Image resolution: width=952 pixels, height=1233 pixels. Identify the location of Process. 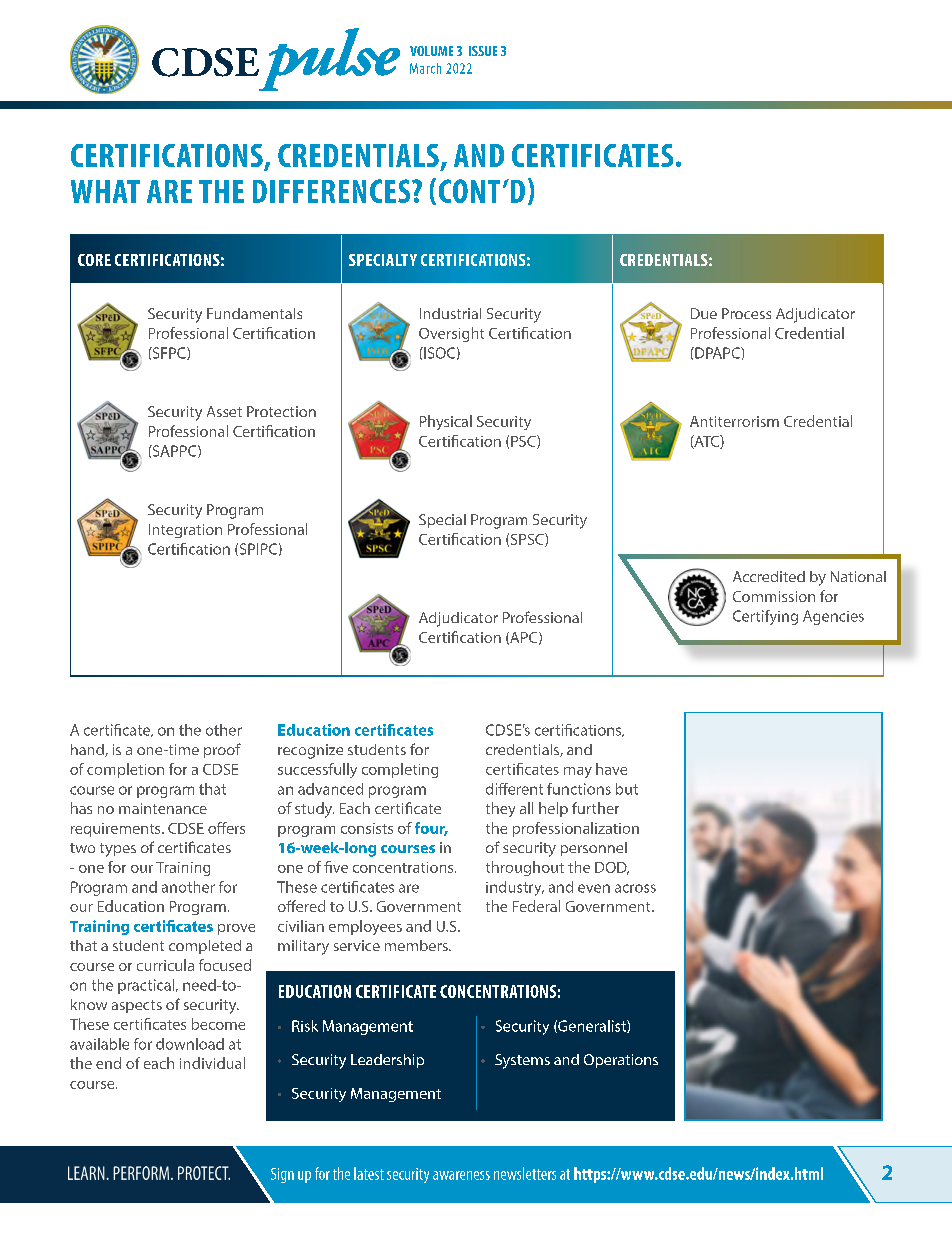
(746, 313).
